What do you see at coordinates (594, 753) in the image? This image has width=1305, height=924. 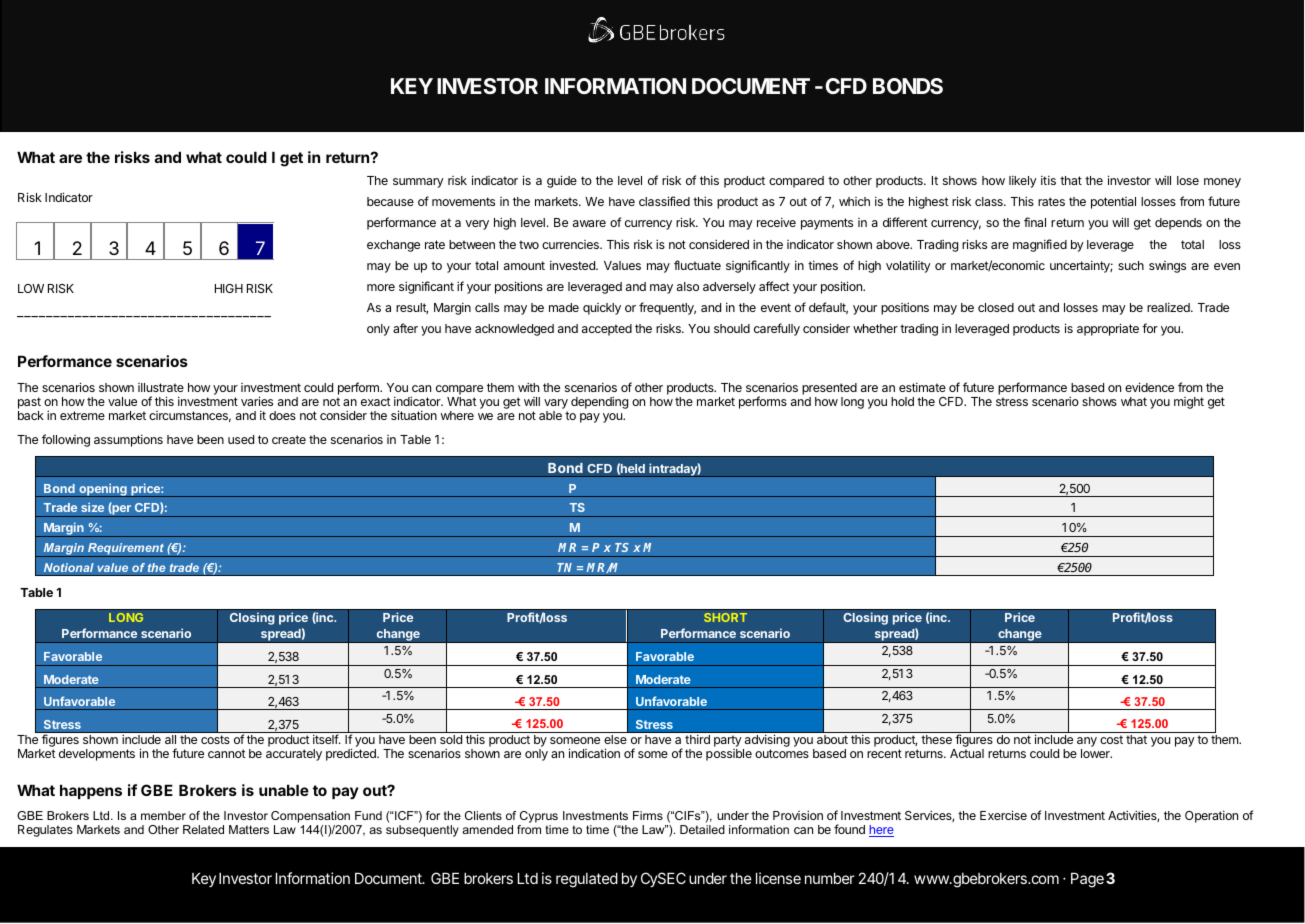 I see `indication` at bounding box center [594, 753].
